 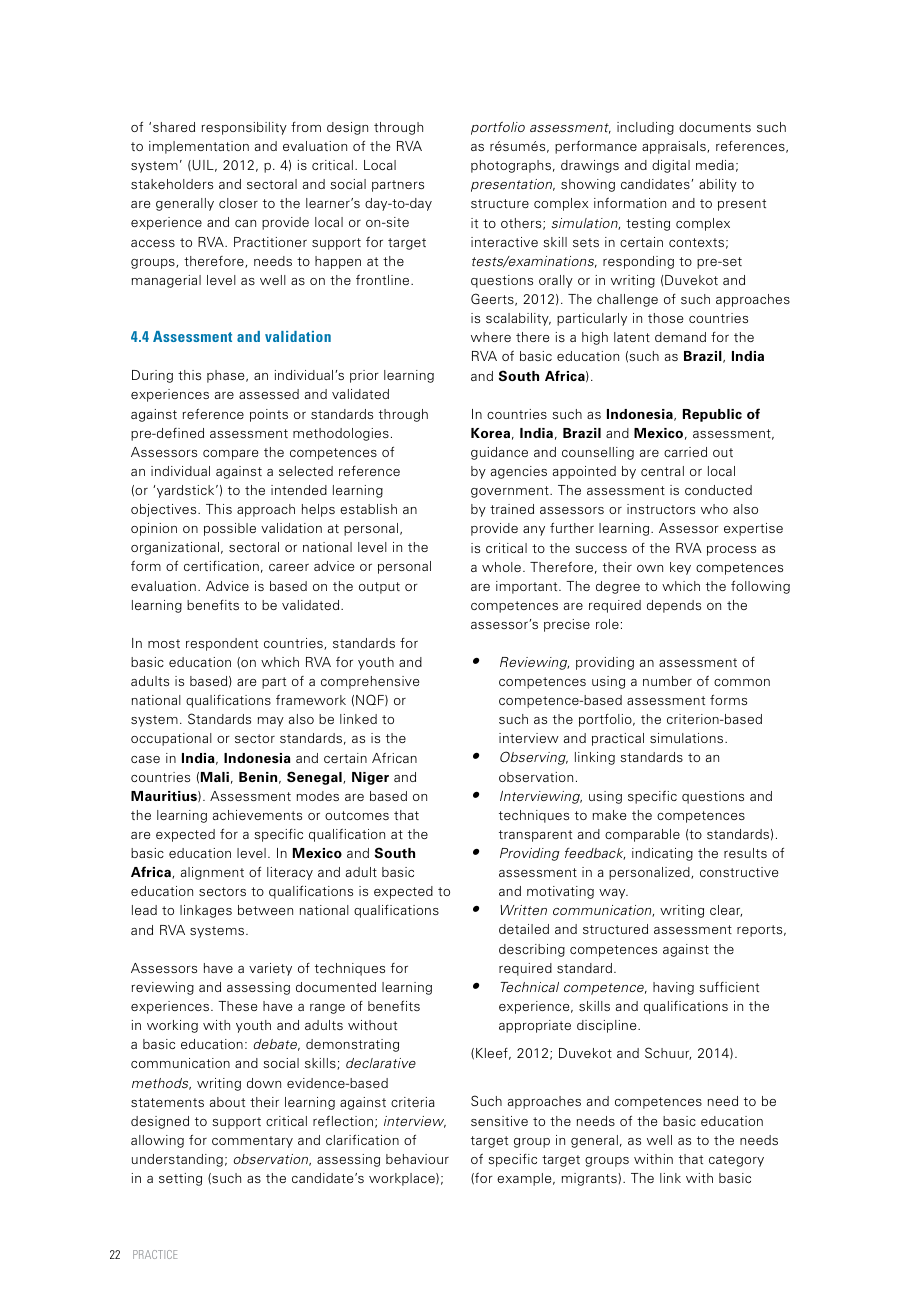 I want to click on instructors, so click(x=661, y=509).
